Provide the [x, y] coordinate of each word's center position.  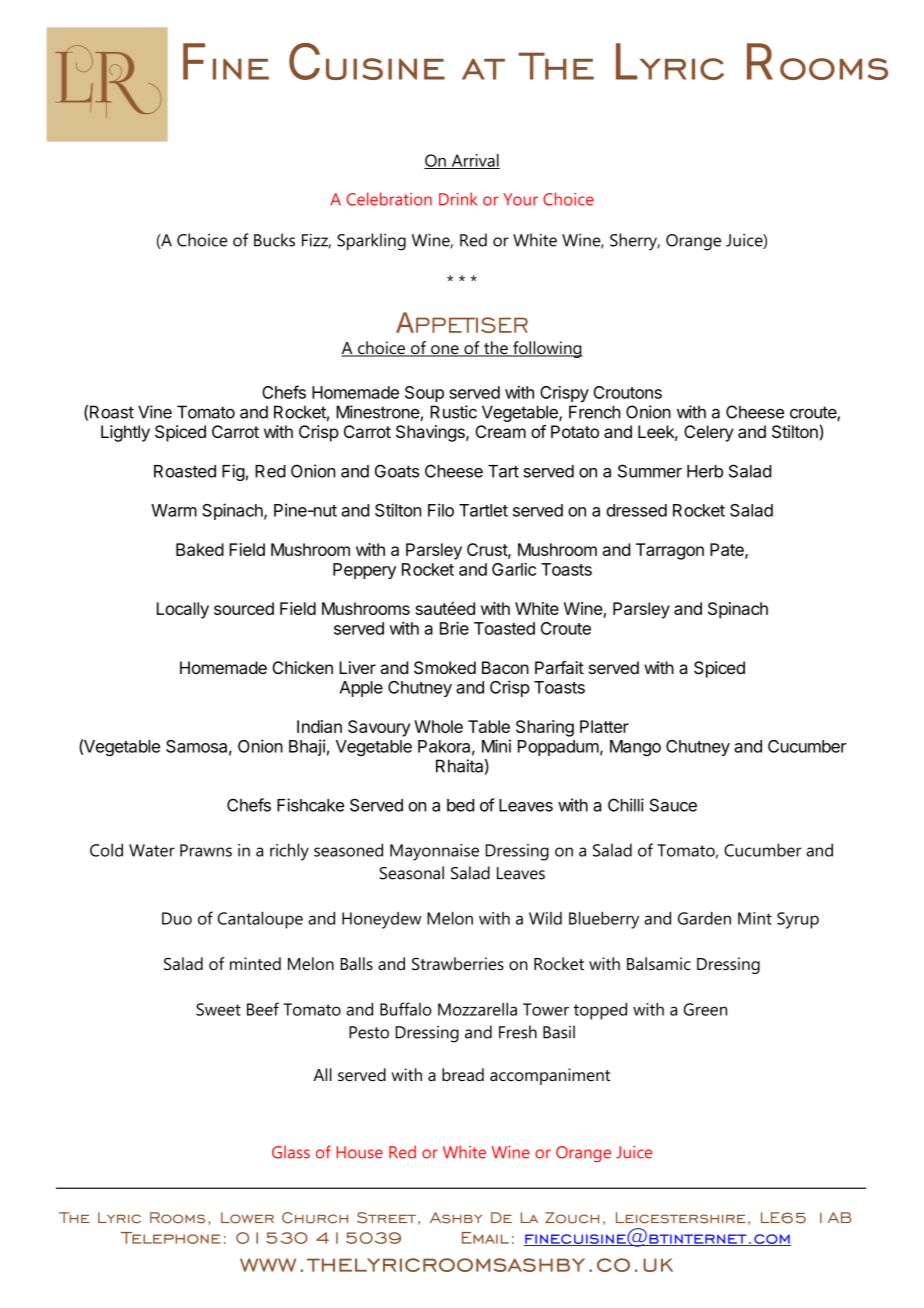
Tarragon [670, 551]
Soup [424, 394]
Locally [183, 610]
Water [152, 850]
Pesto [369, 1032]
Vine [155, 412]
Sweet [218, 1009]
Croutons [627, 392]
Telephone [171, 1238]
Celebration [389, 199]
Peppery [364, 571]
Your [520, 199]
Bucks [274, 240]
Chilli [626, 805]
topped [600, 1011]
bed [460, 805]
